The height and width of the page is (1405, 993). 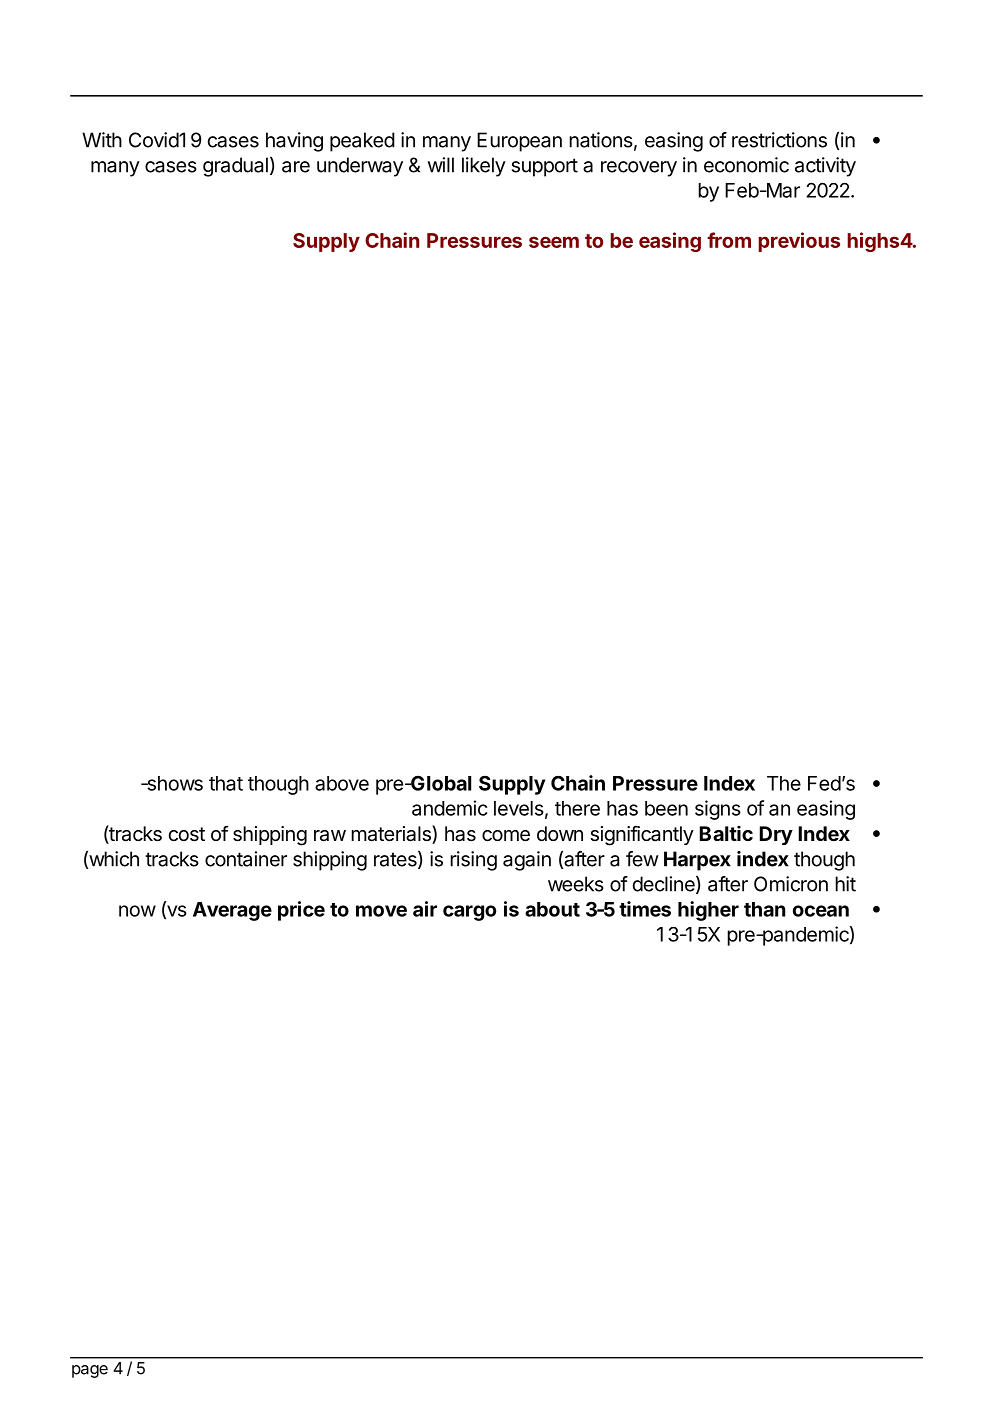 What do you see at coordinates (90, 1371) in the page?
I see `page` at bounding box center [90, 1371].
